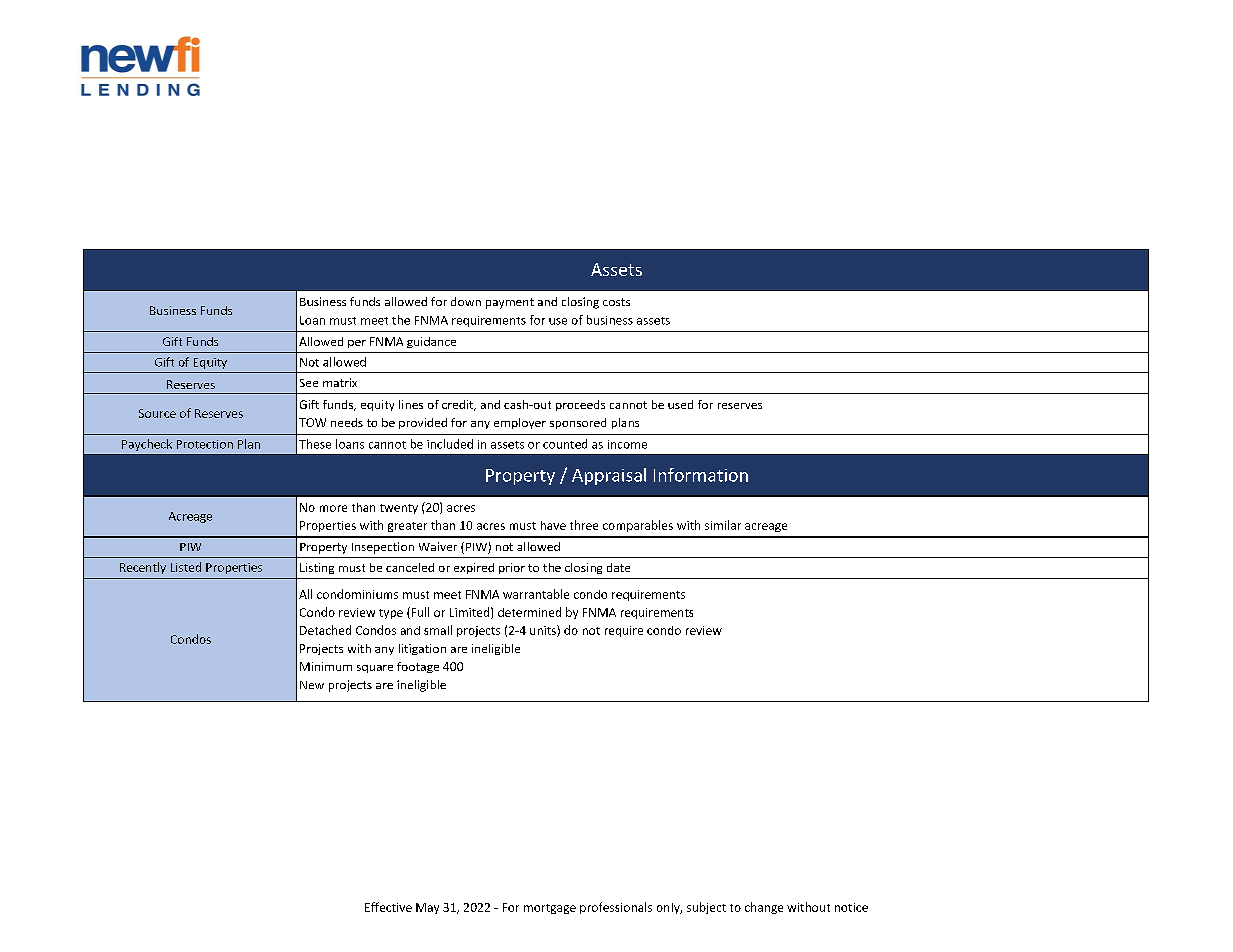  I want to click on mortgage, so click(550, 909).
